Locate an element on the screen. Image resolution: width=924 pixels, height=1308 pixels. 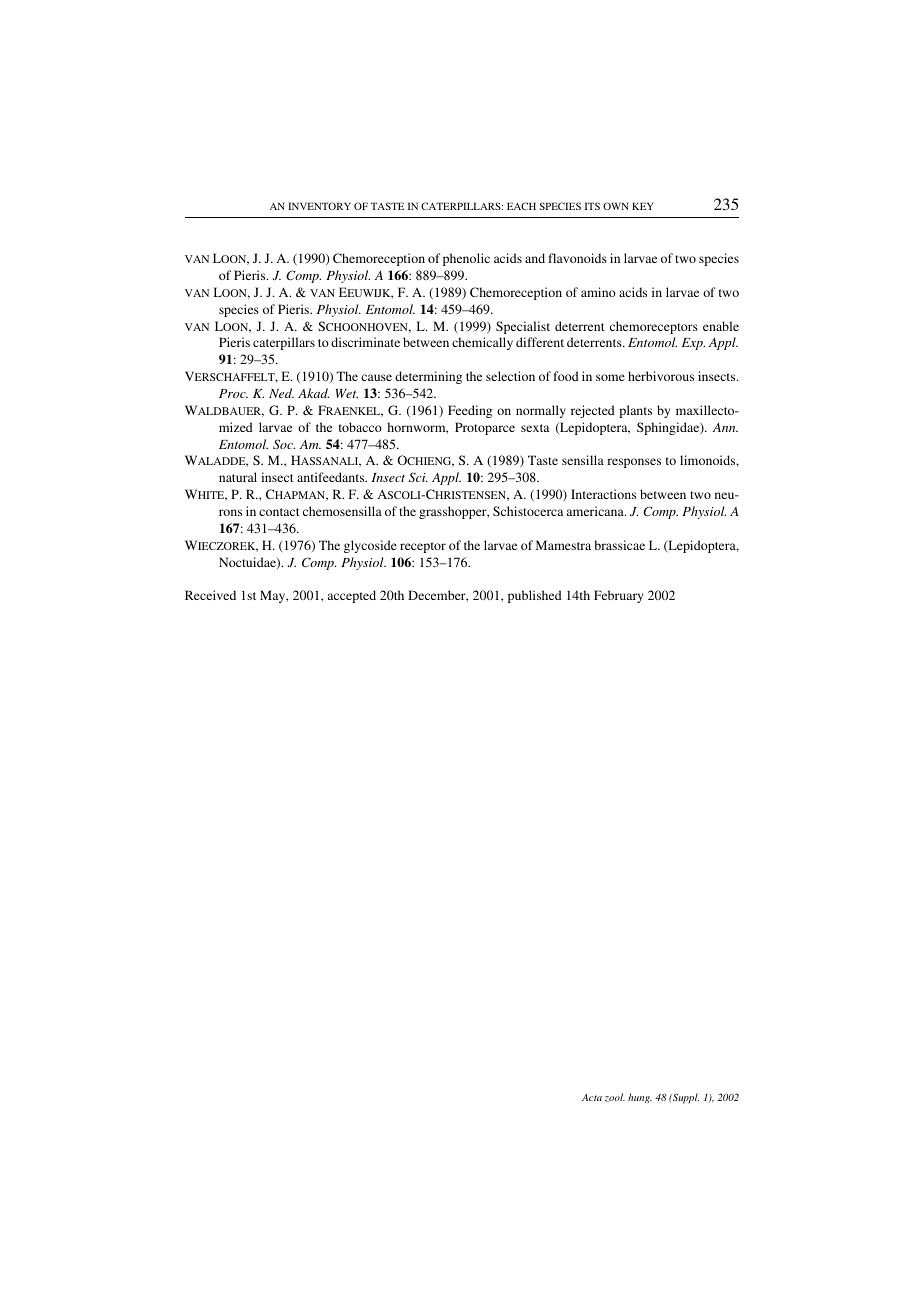
responses is located at coordinates (634, 463).
